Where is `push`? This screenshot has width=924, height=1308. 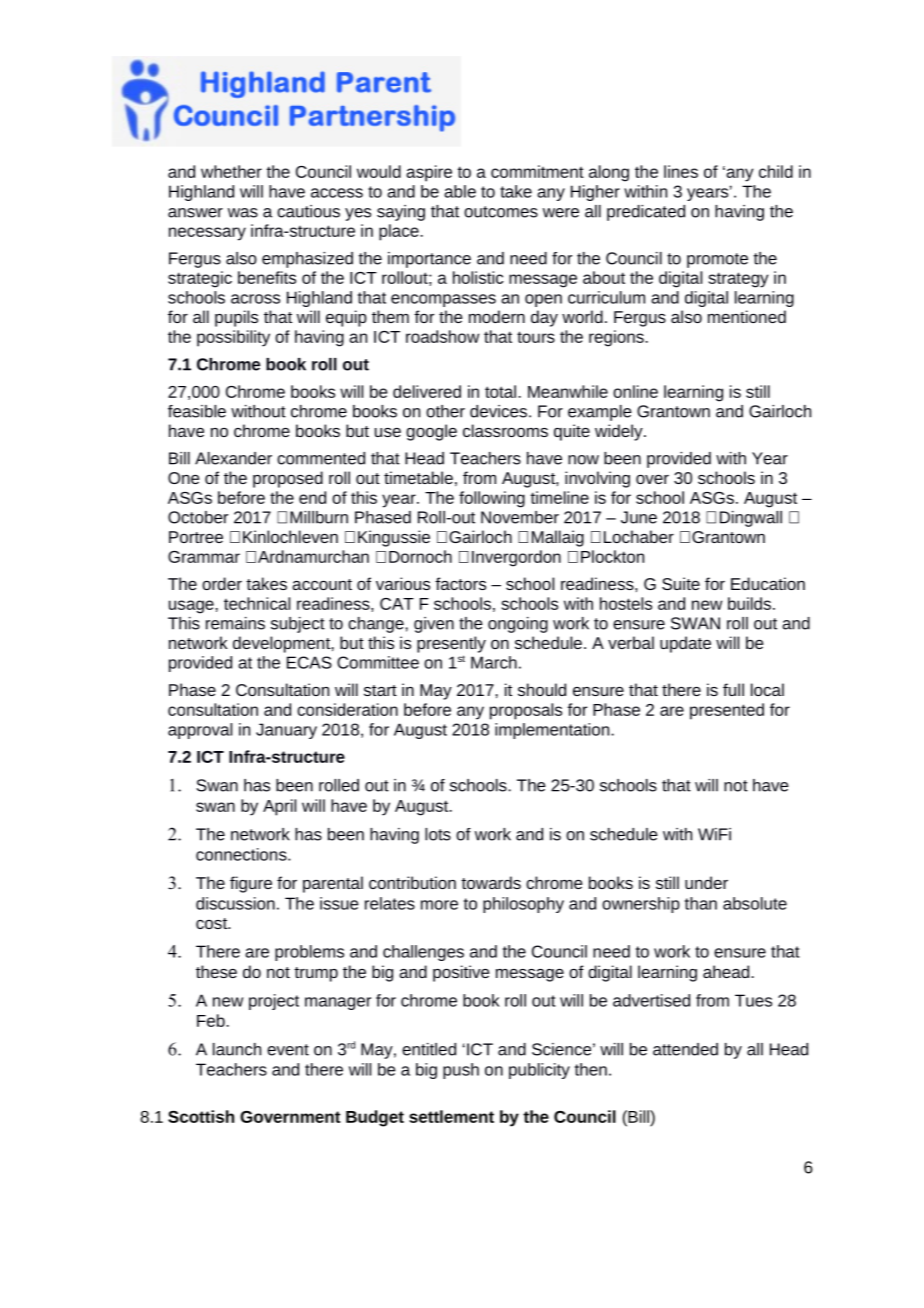 push is located at coordinates (461, 1071).
